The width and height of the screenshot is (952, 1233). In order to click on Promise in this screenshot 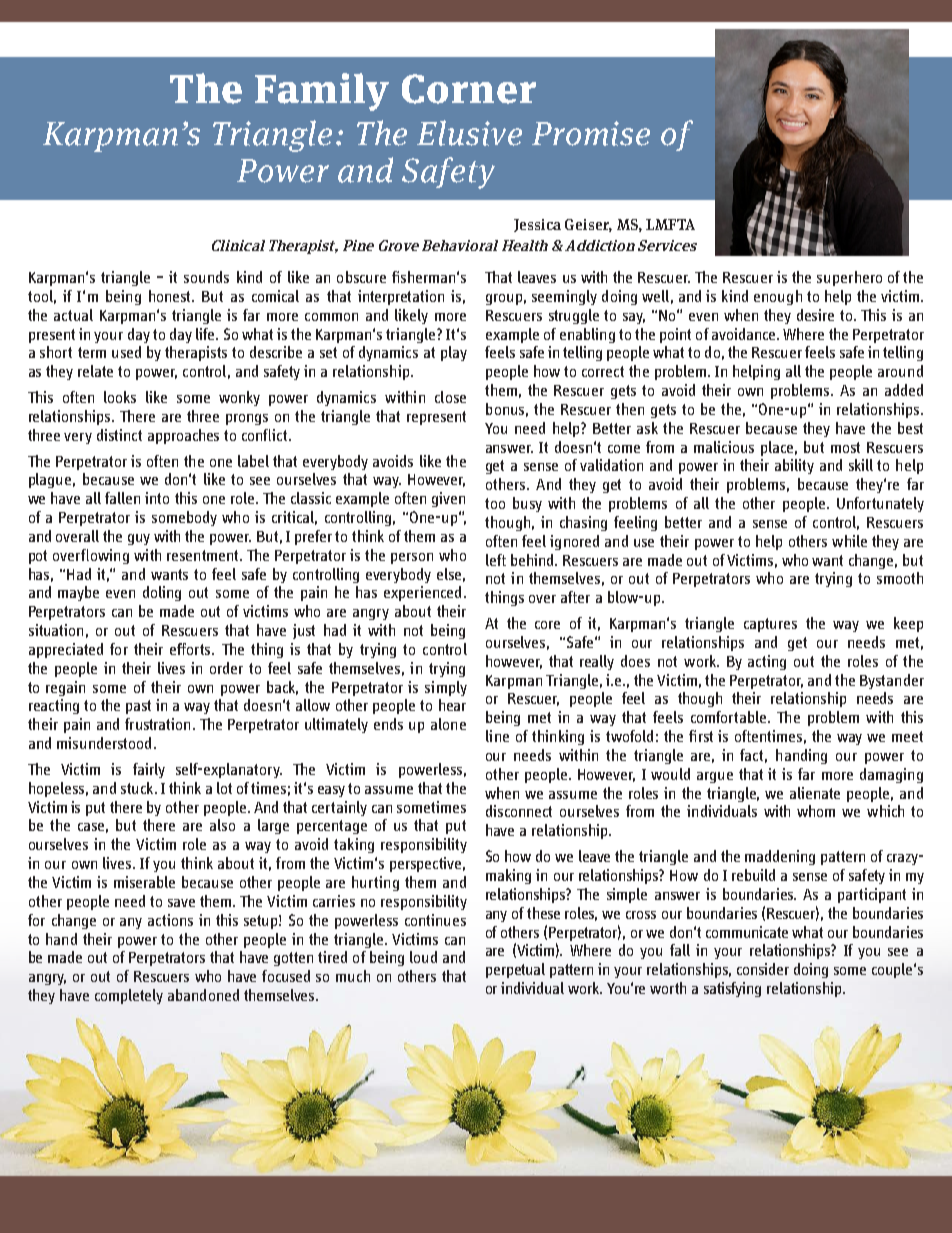, I will do `click(591, 133)`.
